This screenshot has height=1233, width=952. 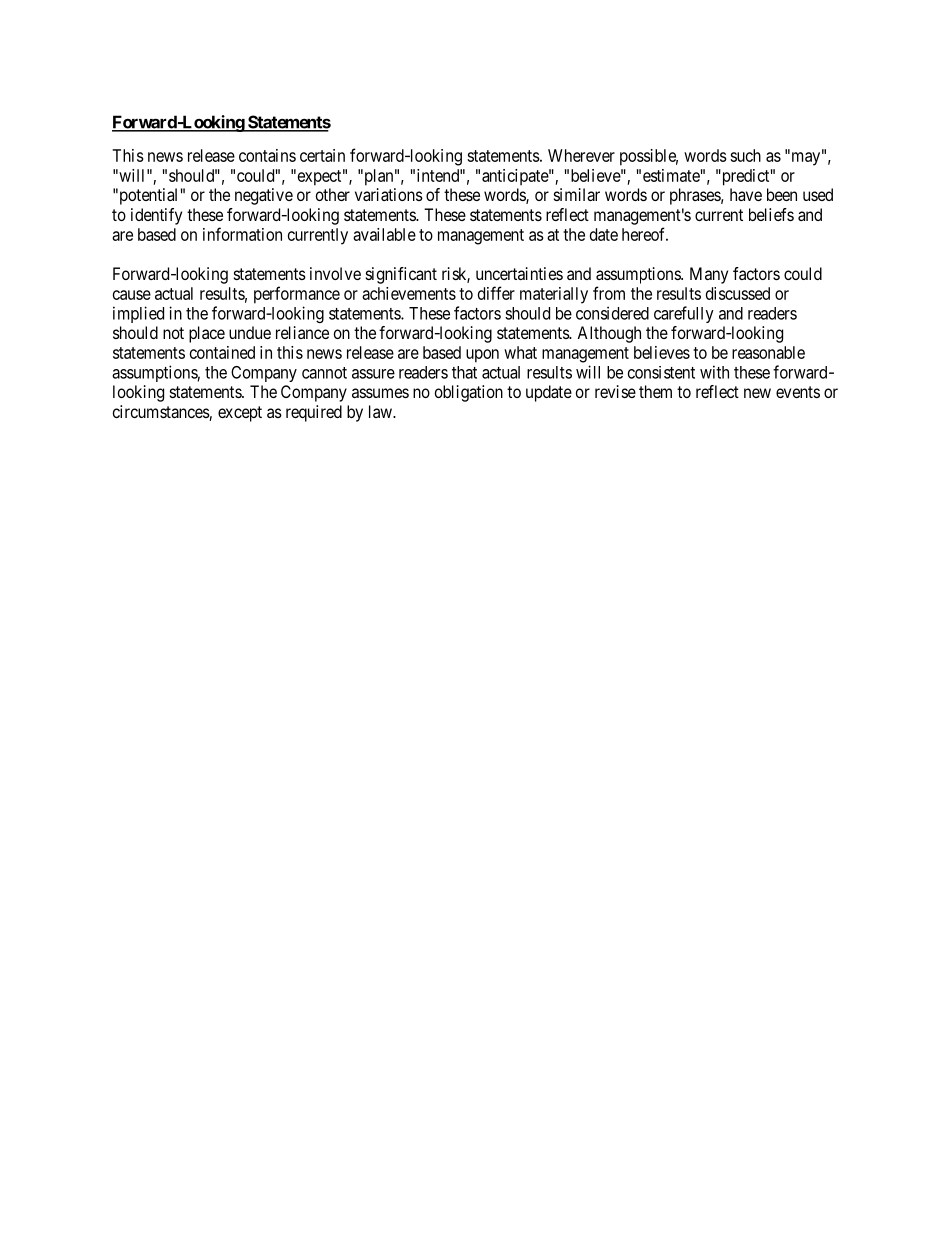 I want to click on place, so click(x=207, y=334).
